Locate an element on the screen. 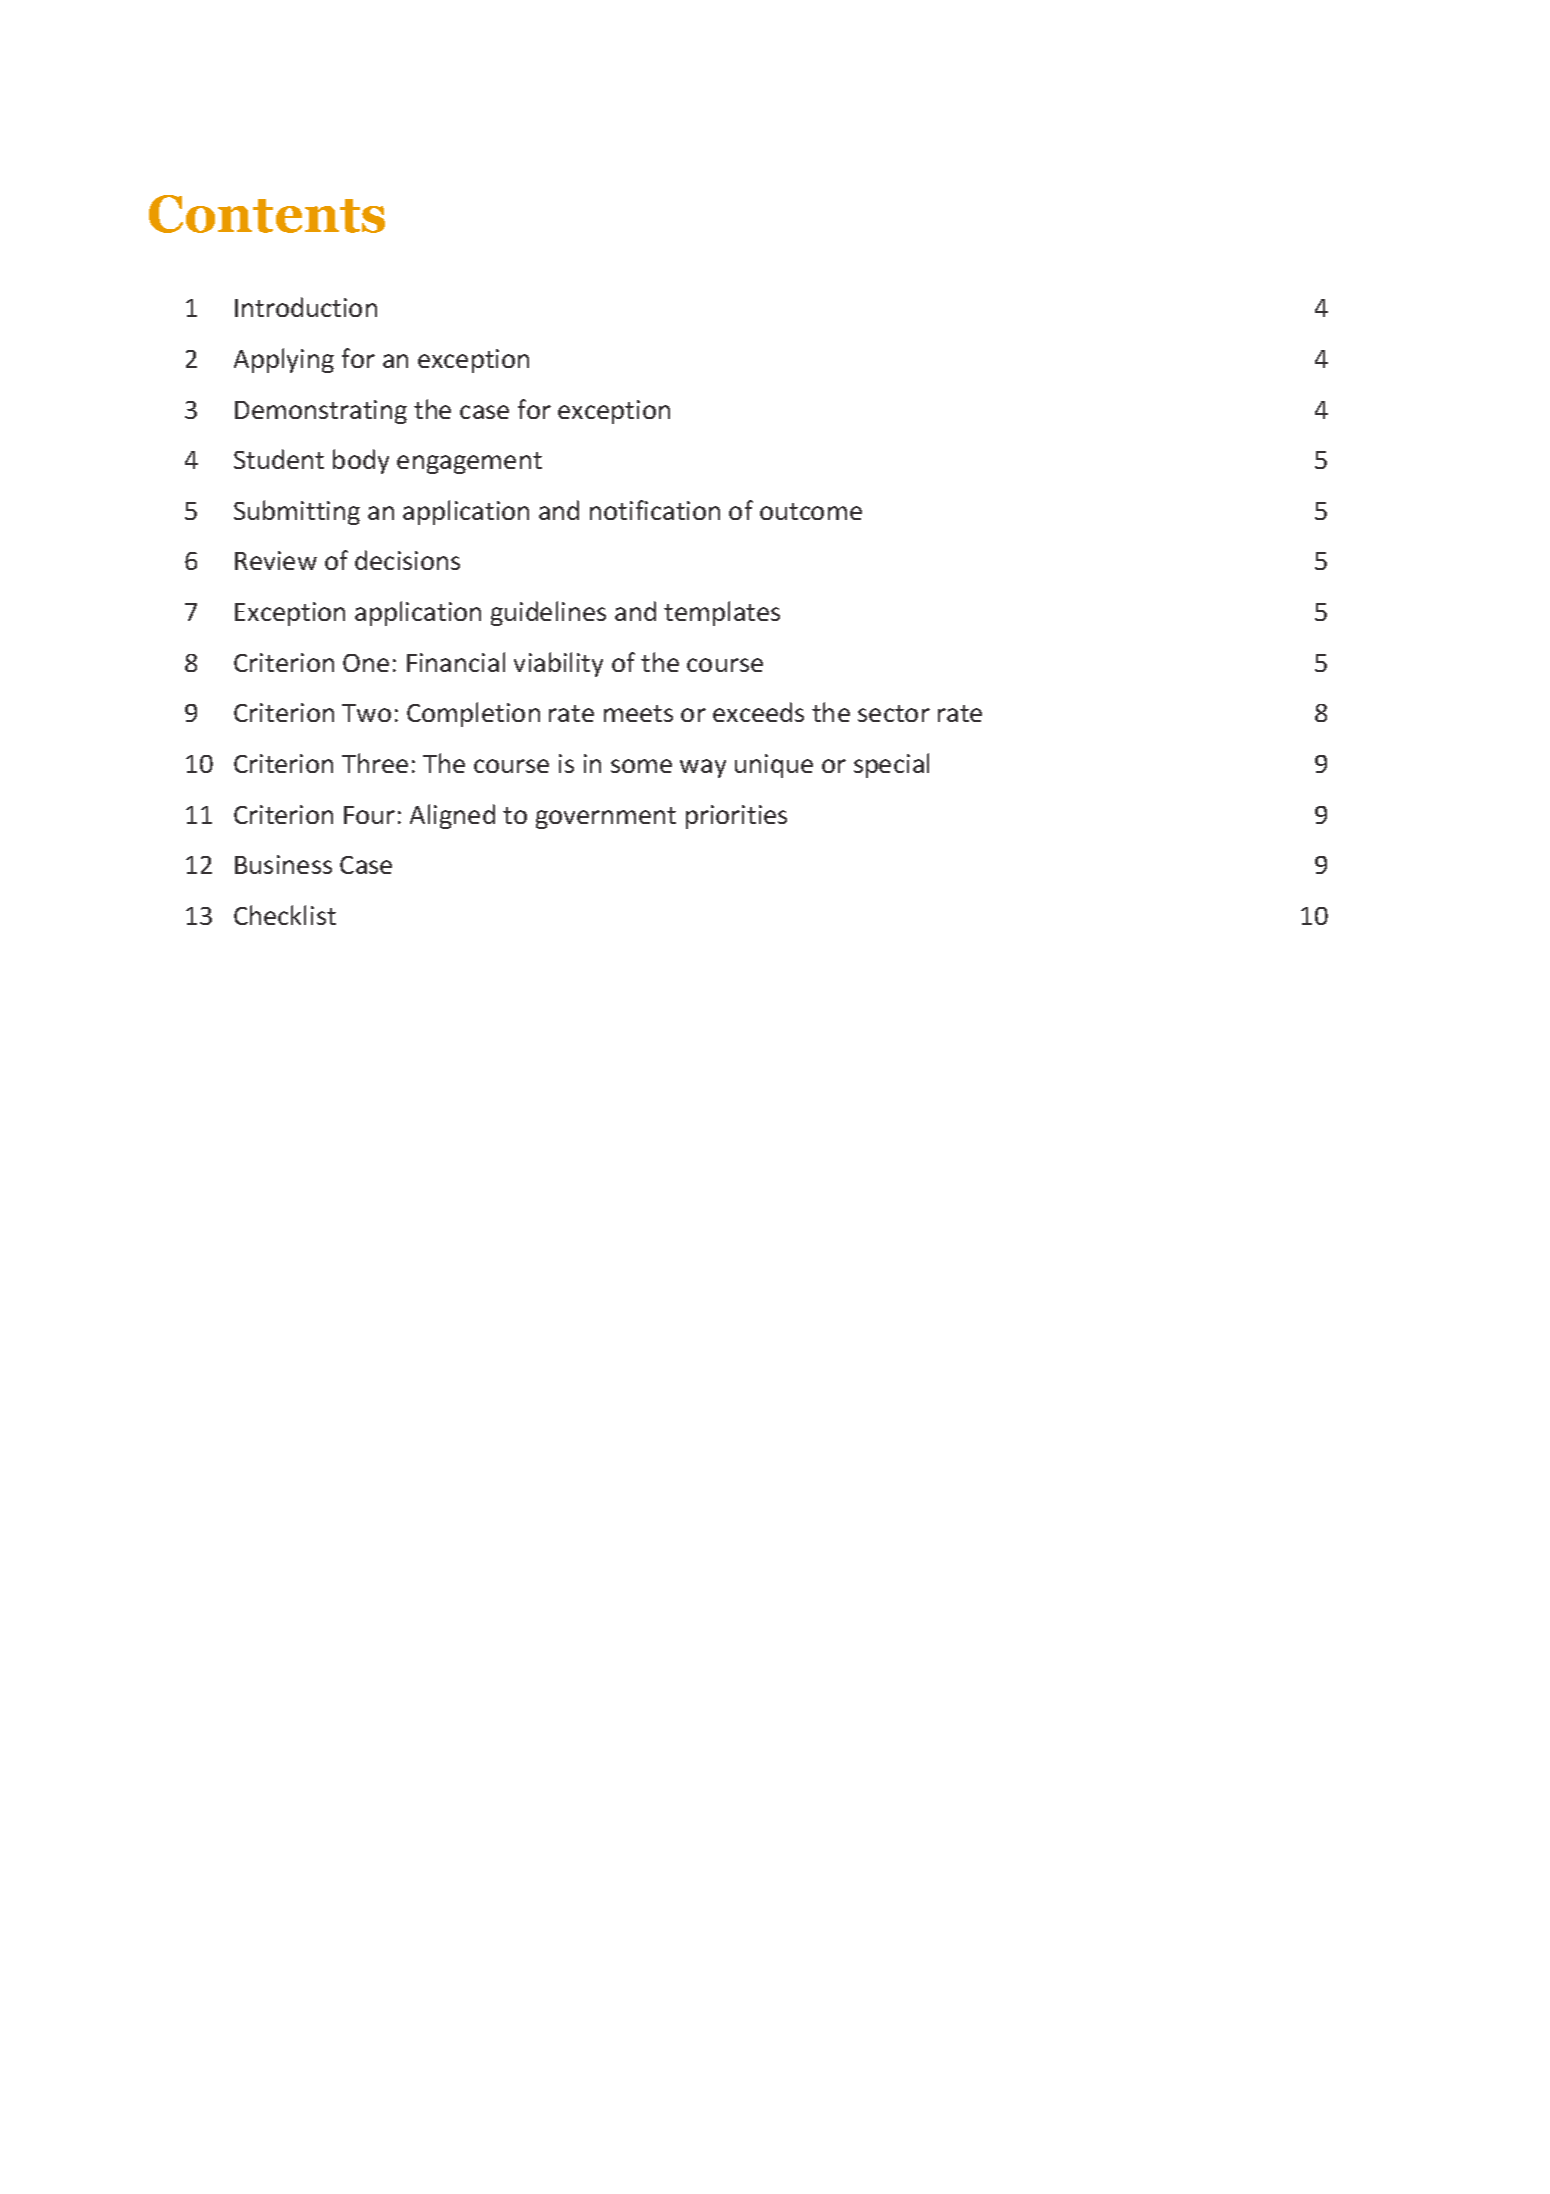  body is located at coordinates (361, 461).
